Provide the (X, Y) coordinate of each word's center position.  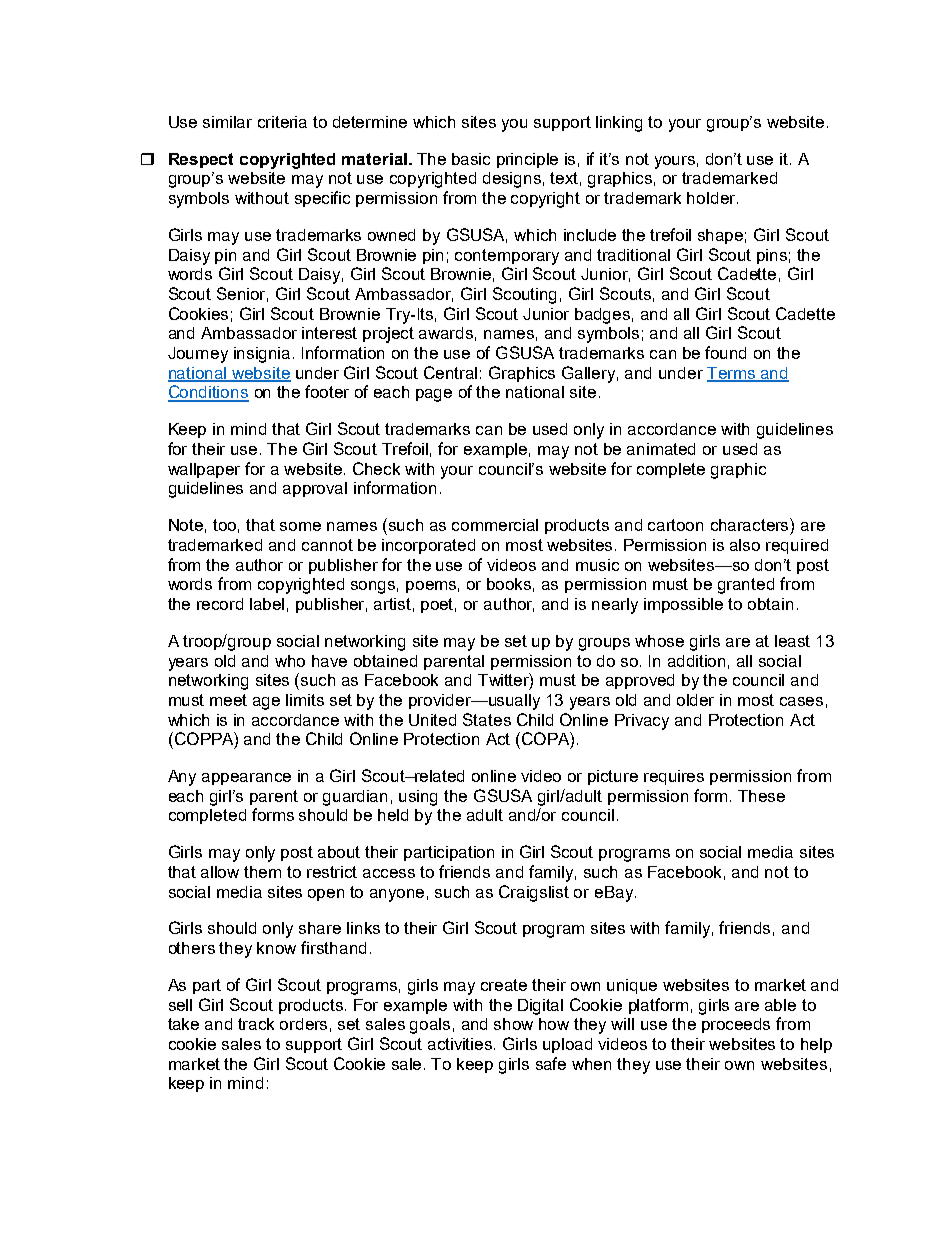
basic (471, 159)
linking (619, 124)
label (267, 604)
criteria (282, 122)
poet (438, 605)
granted (746, 586)
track (256, 1024)
